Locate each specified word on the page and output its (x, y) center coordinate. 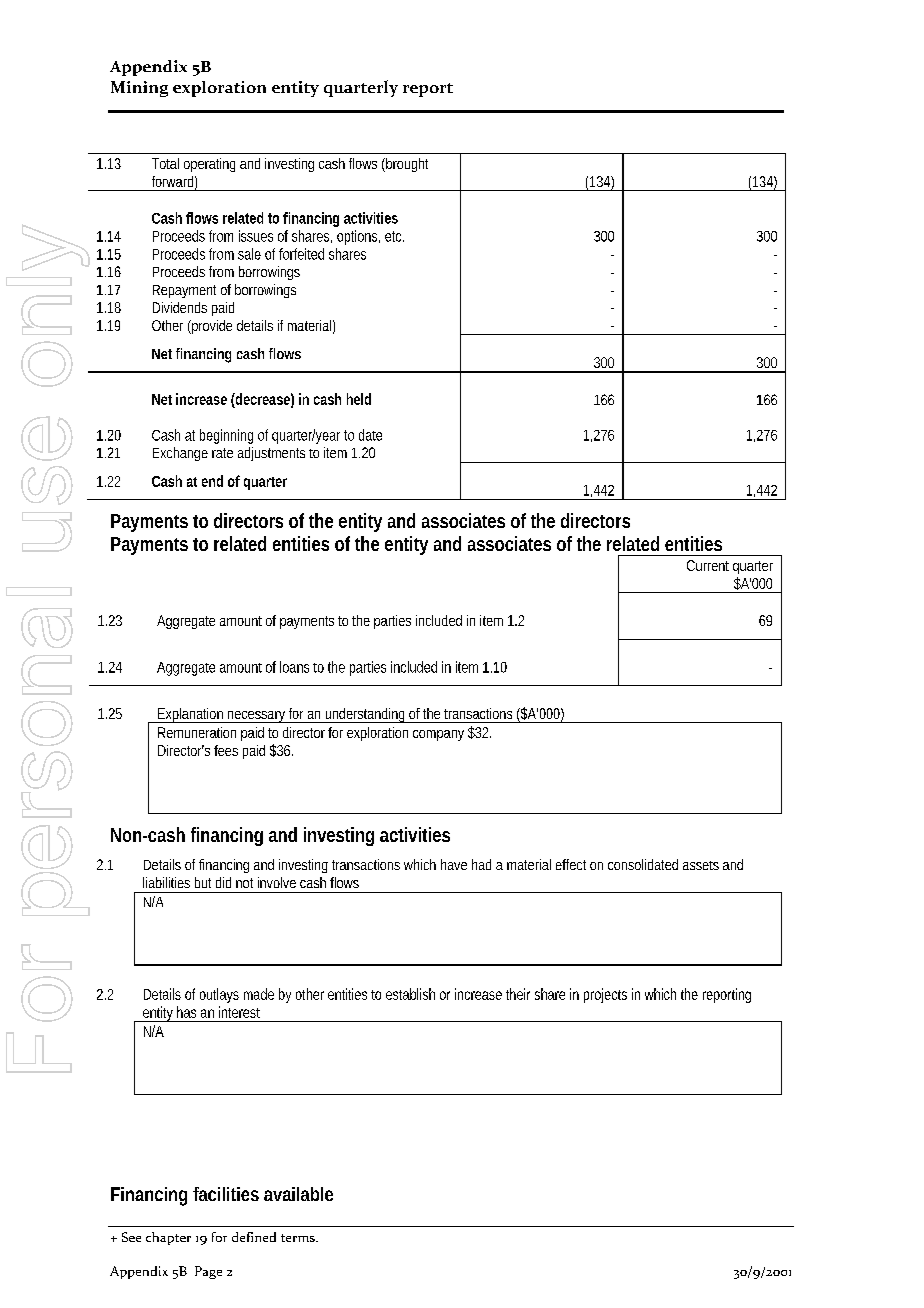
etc (394, 236)
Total (165, 163)
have (454, 864)
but (203, 882)
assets (701, 865)
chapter (168, 1238)
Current (708, 565)
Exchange (180, 454)
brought (406, 165)
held (359, 399)
